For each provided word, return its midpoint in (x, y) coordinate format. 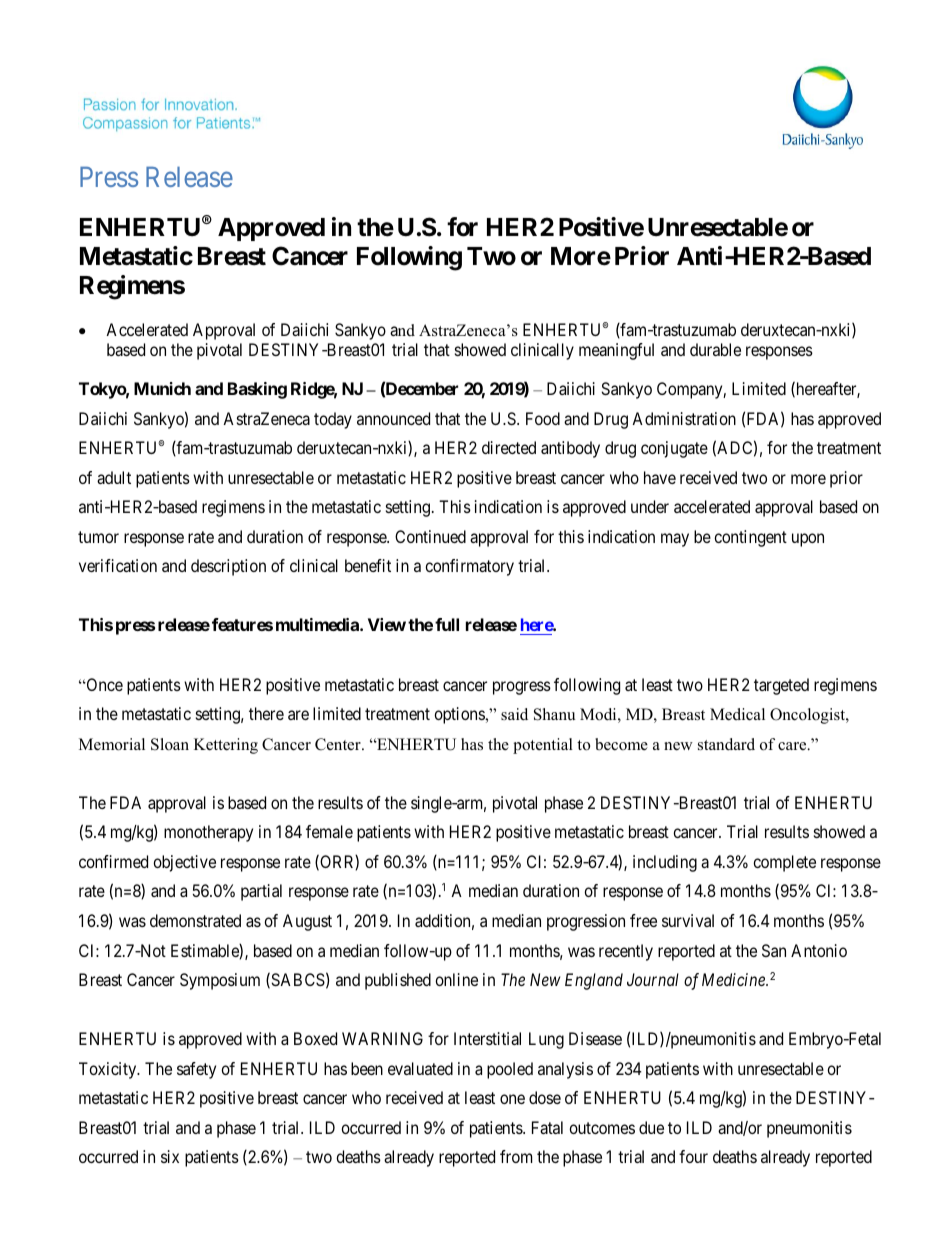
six (170, 1156)
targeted (781, 686)
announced (393, 418)
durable (715, 349)
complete (784, 863)
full (447, 624)
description (228, 567)
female (329, 831)
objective (184, 863)
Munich (162, 388)
